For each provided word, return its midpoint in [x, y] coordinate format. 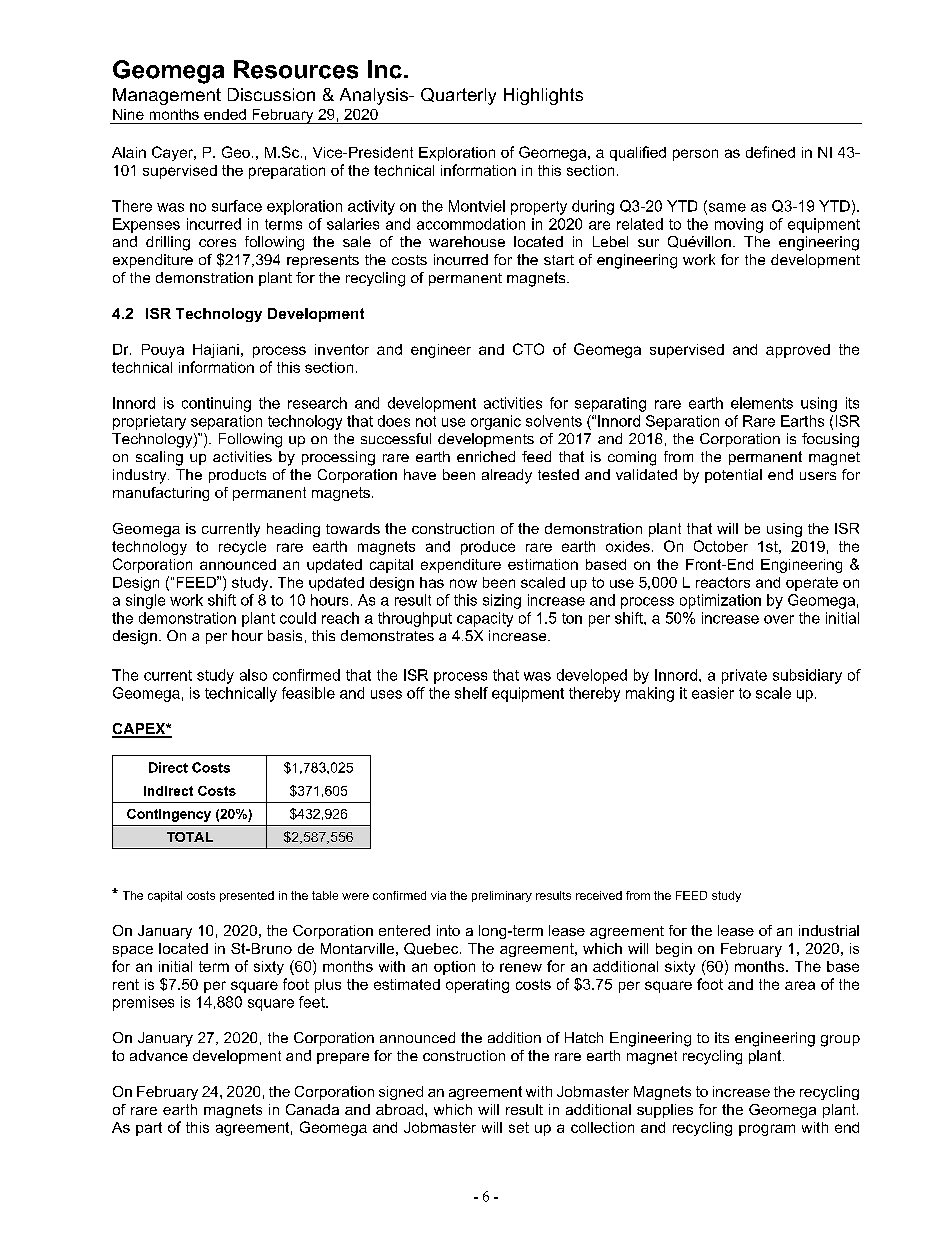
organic [496, 422]
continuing [216, 404]
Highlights [543, 96]
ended [225, 114]
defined [770, 152]
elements [762, 403]
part [149, 1129]
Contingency [169, 815]
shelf [471, 693]
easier [713, 693]
